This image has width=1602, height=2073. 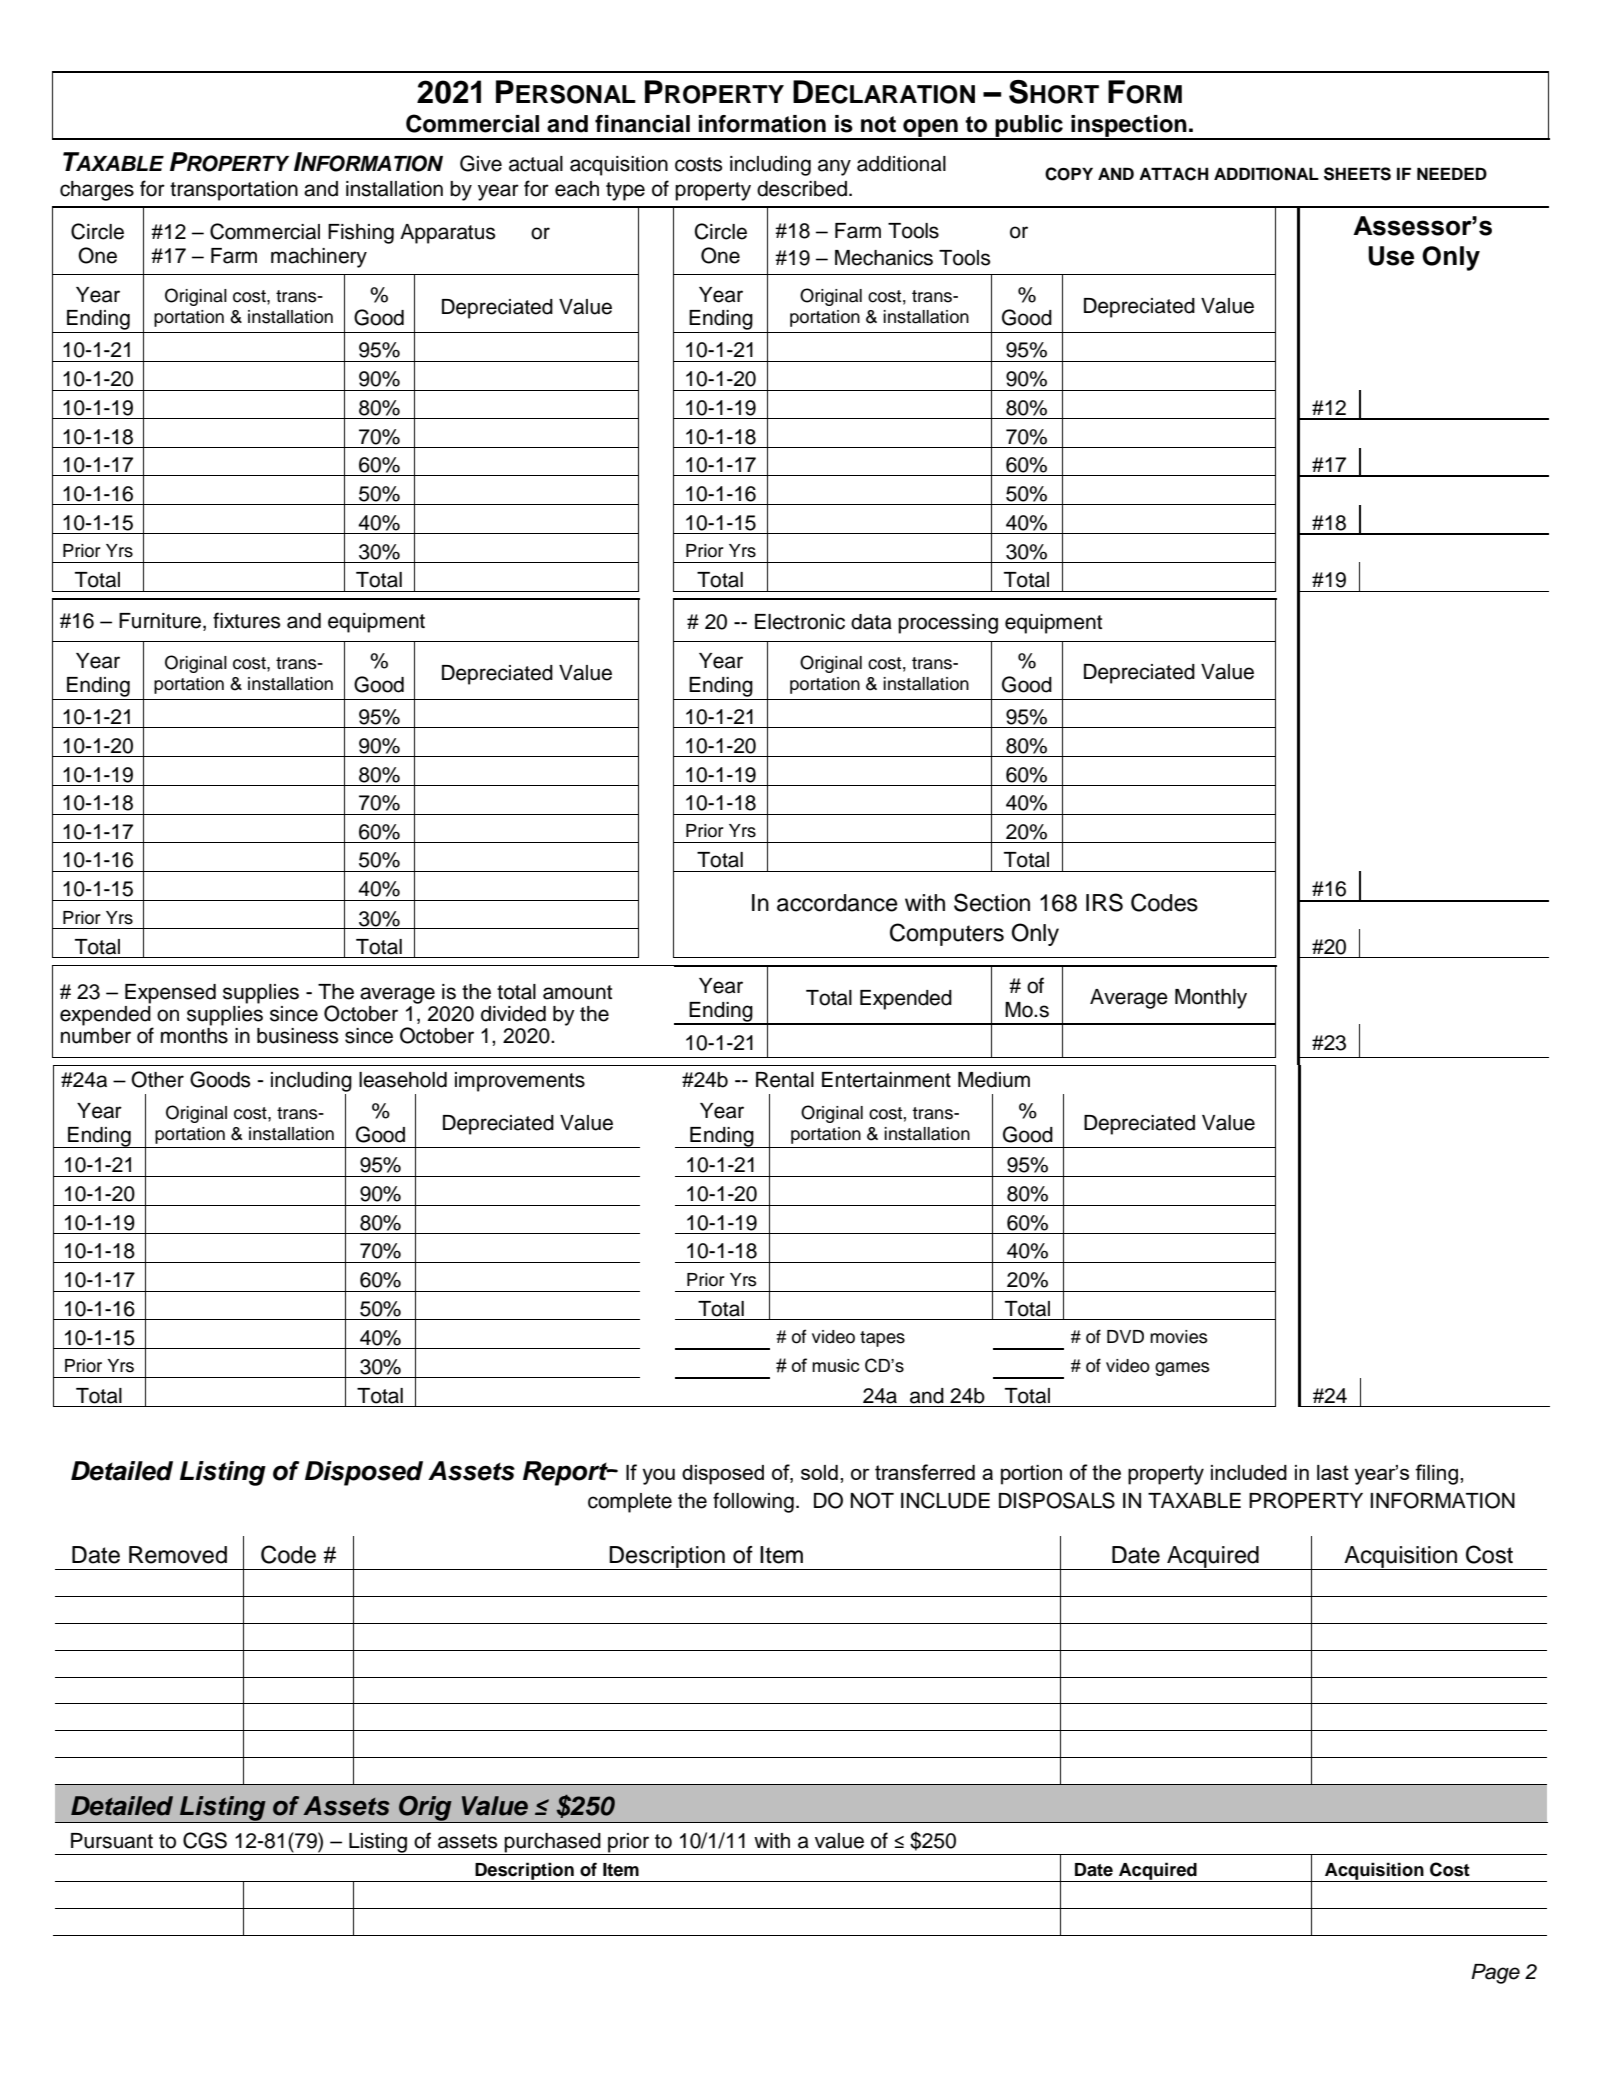 What do you see at coordinates (1357, 174) in the image?
I see `SHEETS` at bounding box center [1357, 174].
